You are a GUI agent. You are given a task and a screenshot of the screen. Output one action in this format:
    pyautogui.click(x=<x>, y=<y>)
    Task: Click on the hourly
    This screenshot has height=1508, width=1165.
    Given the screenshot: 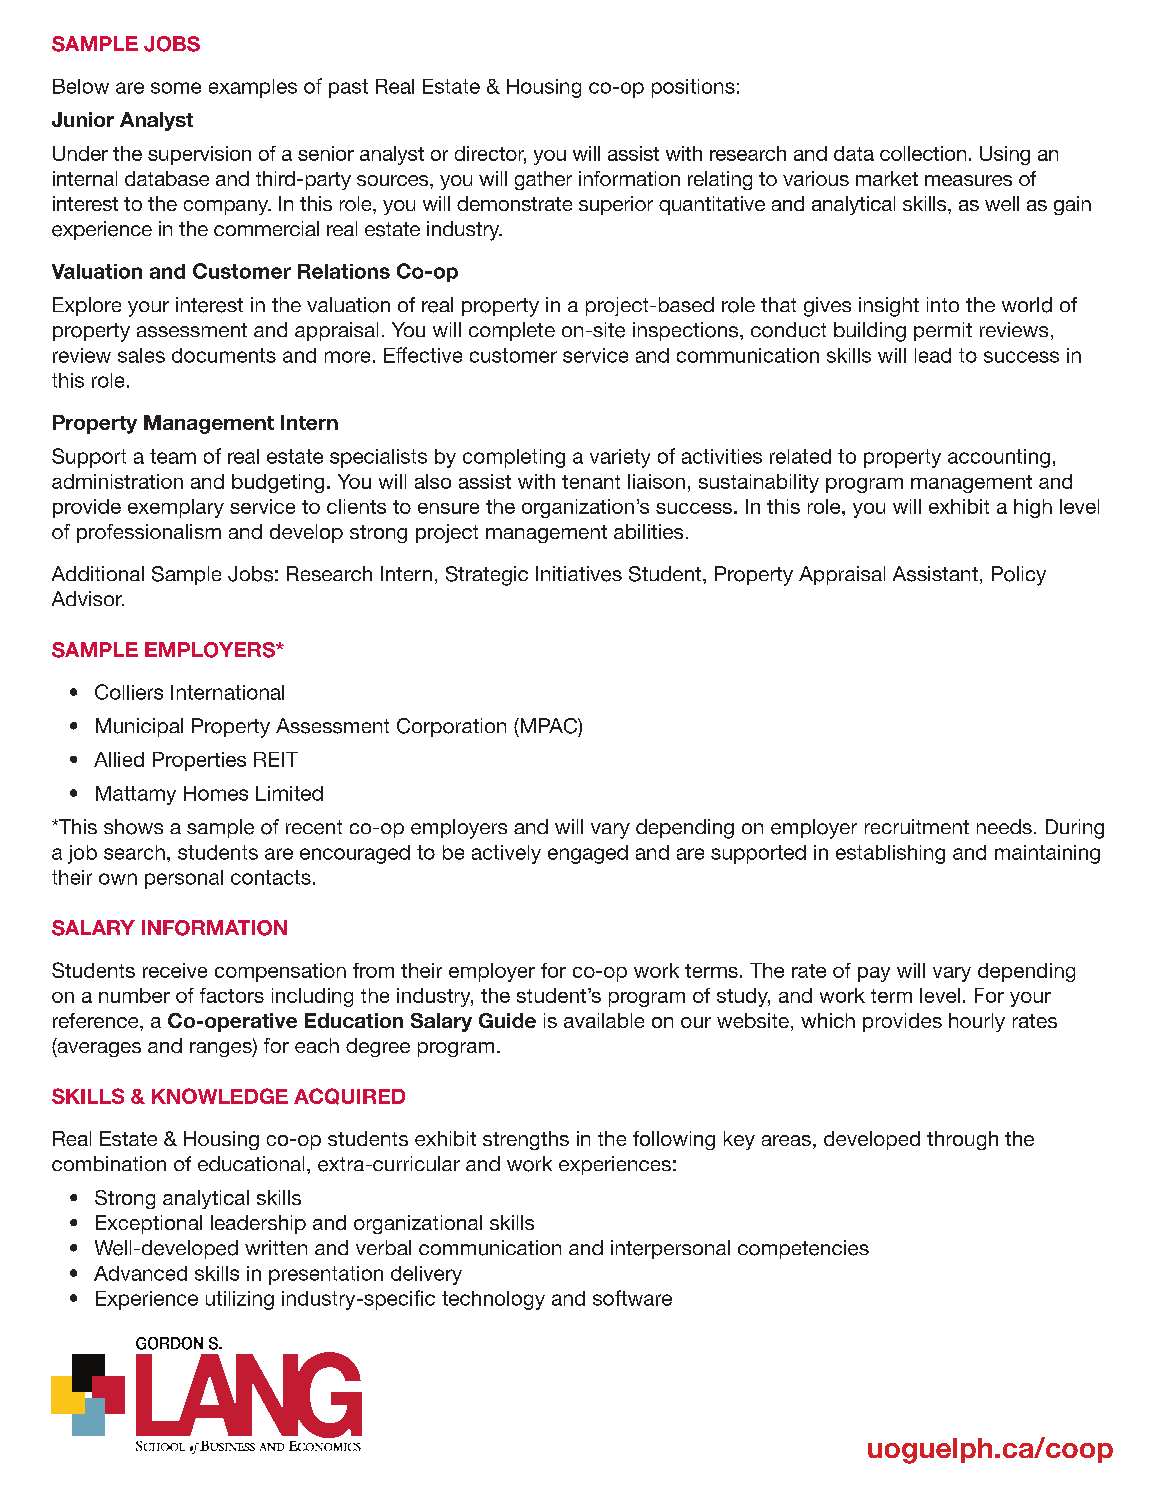 What is the action you would take?
    pyautogui.click(x=977, y=1022)
